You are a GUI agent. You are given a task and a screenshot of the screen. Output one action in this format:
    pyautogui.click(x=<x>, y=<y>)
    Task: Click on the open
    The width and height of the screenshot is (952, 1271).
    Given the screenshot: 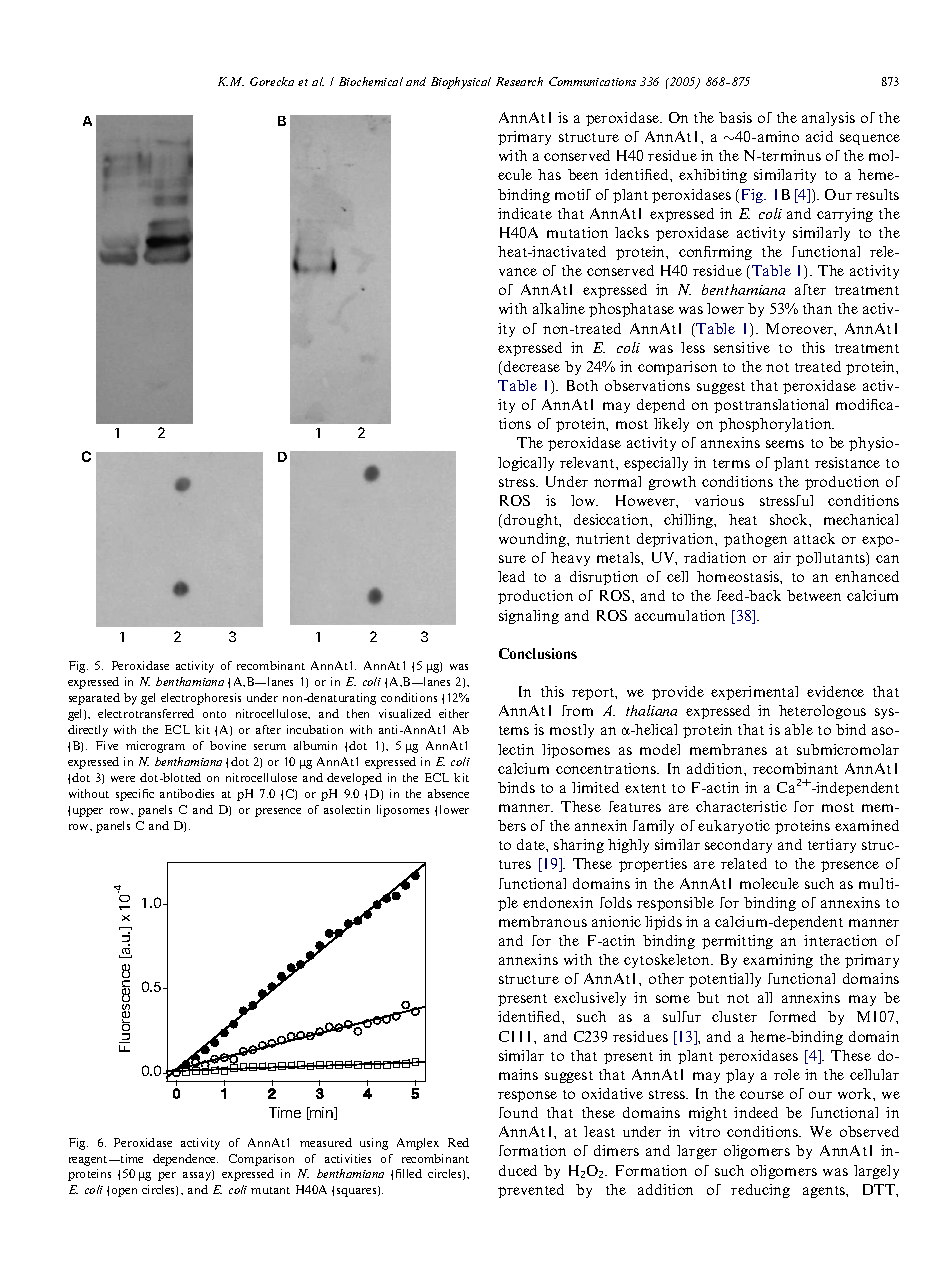 What is the action you would take?
    pyautogui.click(x=124, y=1192)
